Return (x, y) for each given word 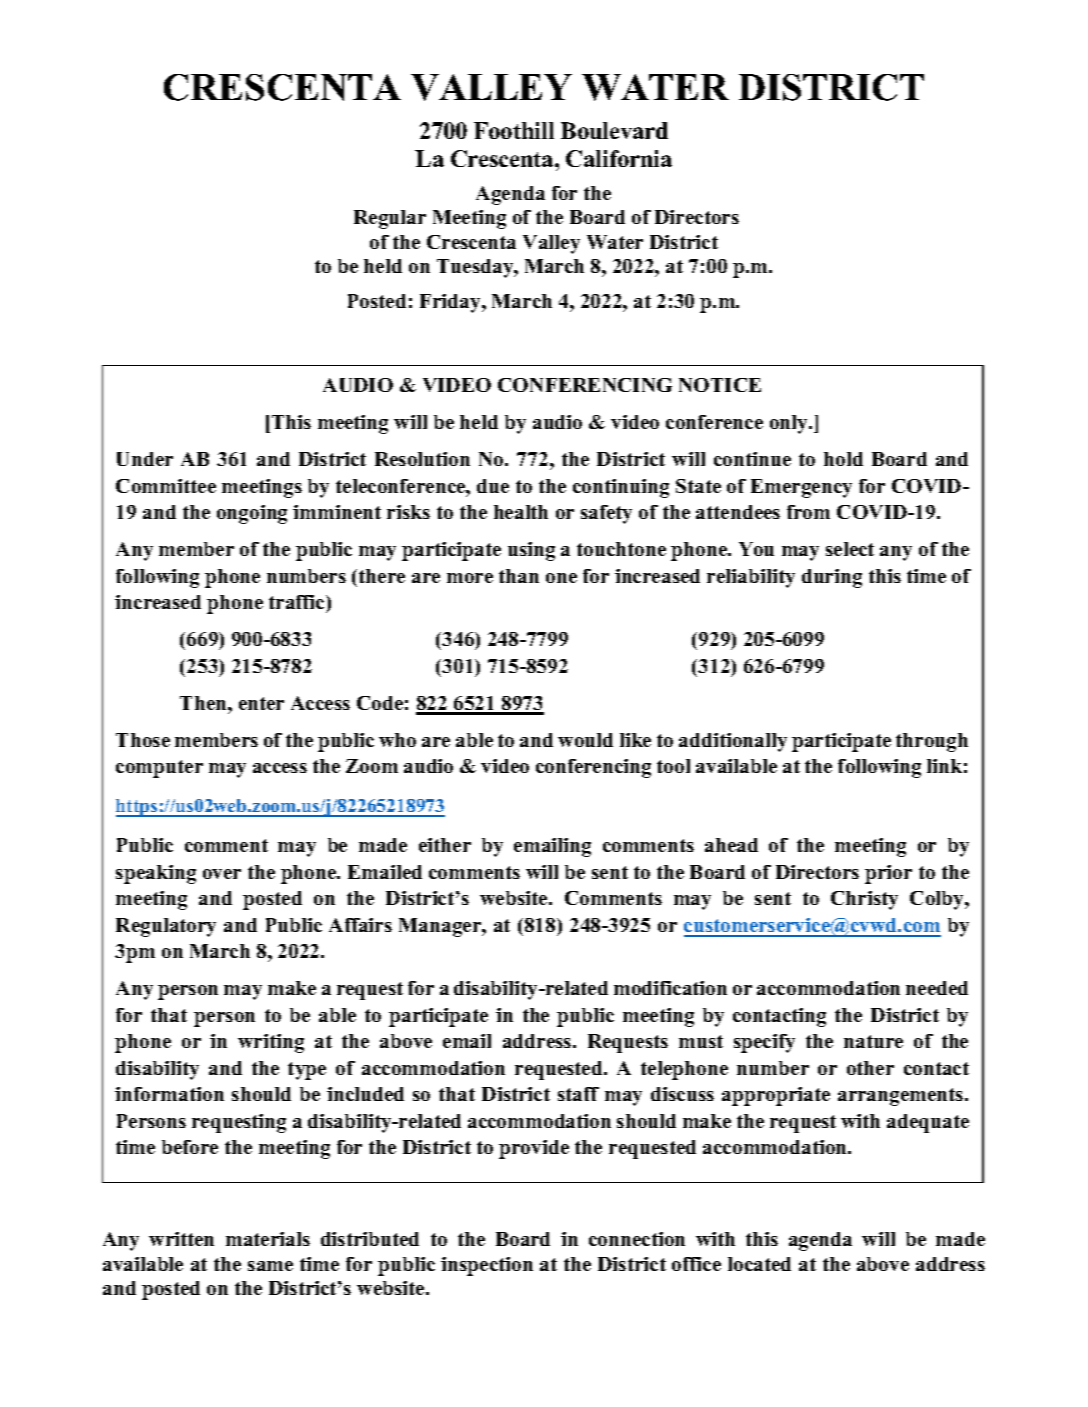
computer (159, 769)
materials (268, 1239)
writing (271, 1043)
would (585, 740)
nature (873, 1041)
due (493, 486)
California (619, 158)
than (519, 576)
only (790, 424)
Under (145, 459)
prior (888, 874)
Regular (390, 219)
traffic (298, 602)
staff (578, 1094)
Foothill (514, 130)
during (832, 578)
